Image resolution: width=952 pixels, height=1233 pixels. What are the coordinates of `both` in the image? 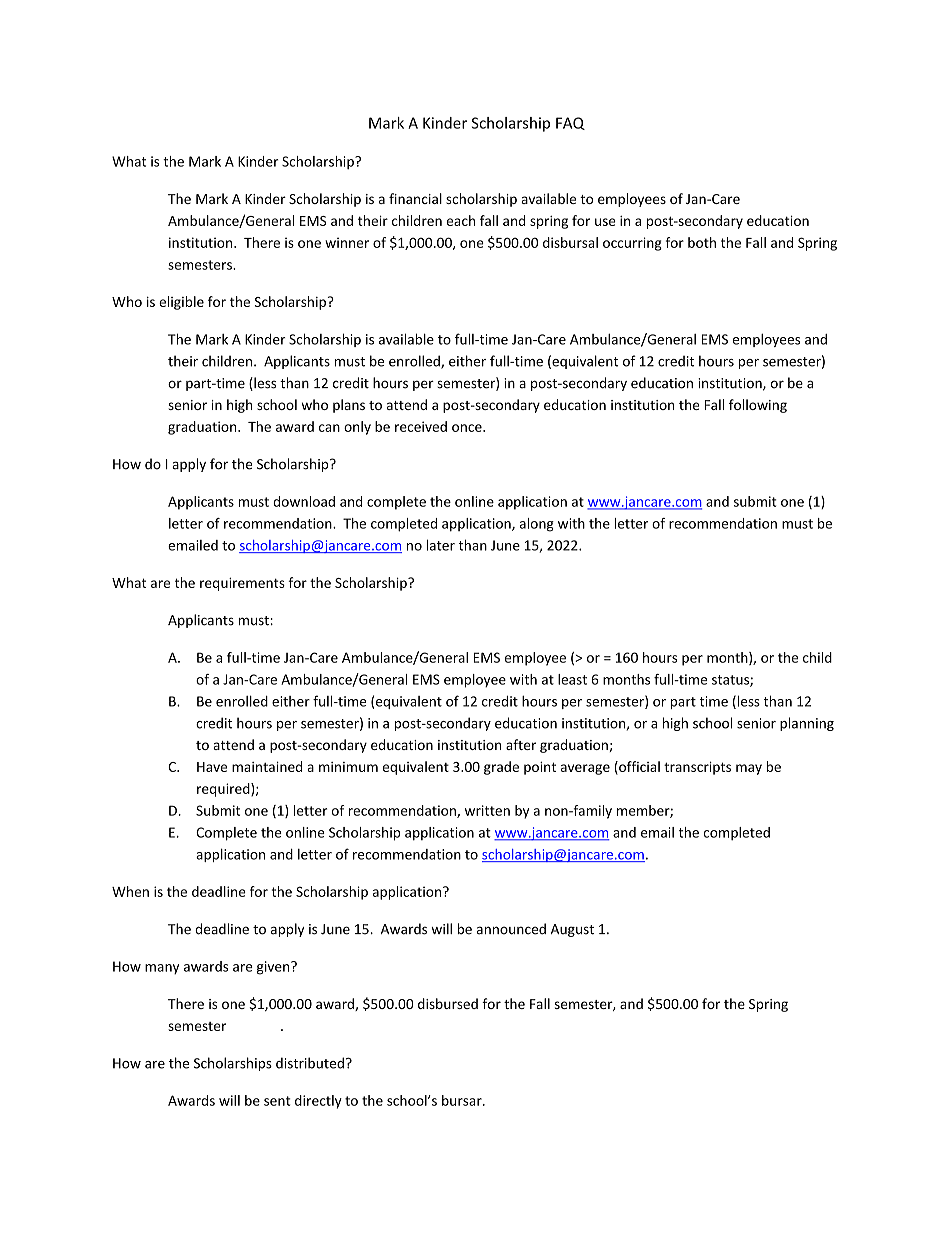 It's located at (702, 242).
